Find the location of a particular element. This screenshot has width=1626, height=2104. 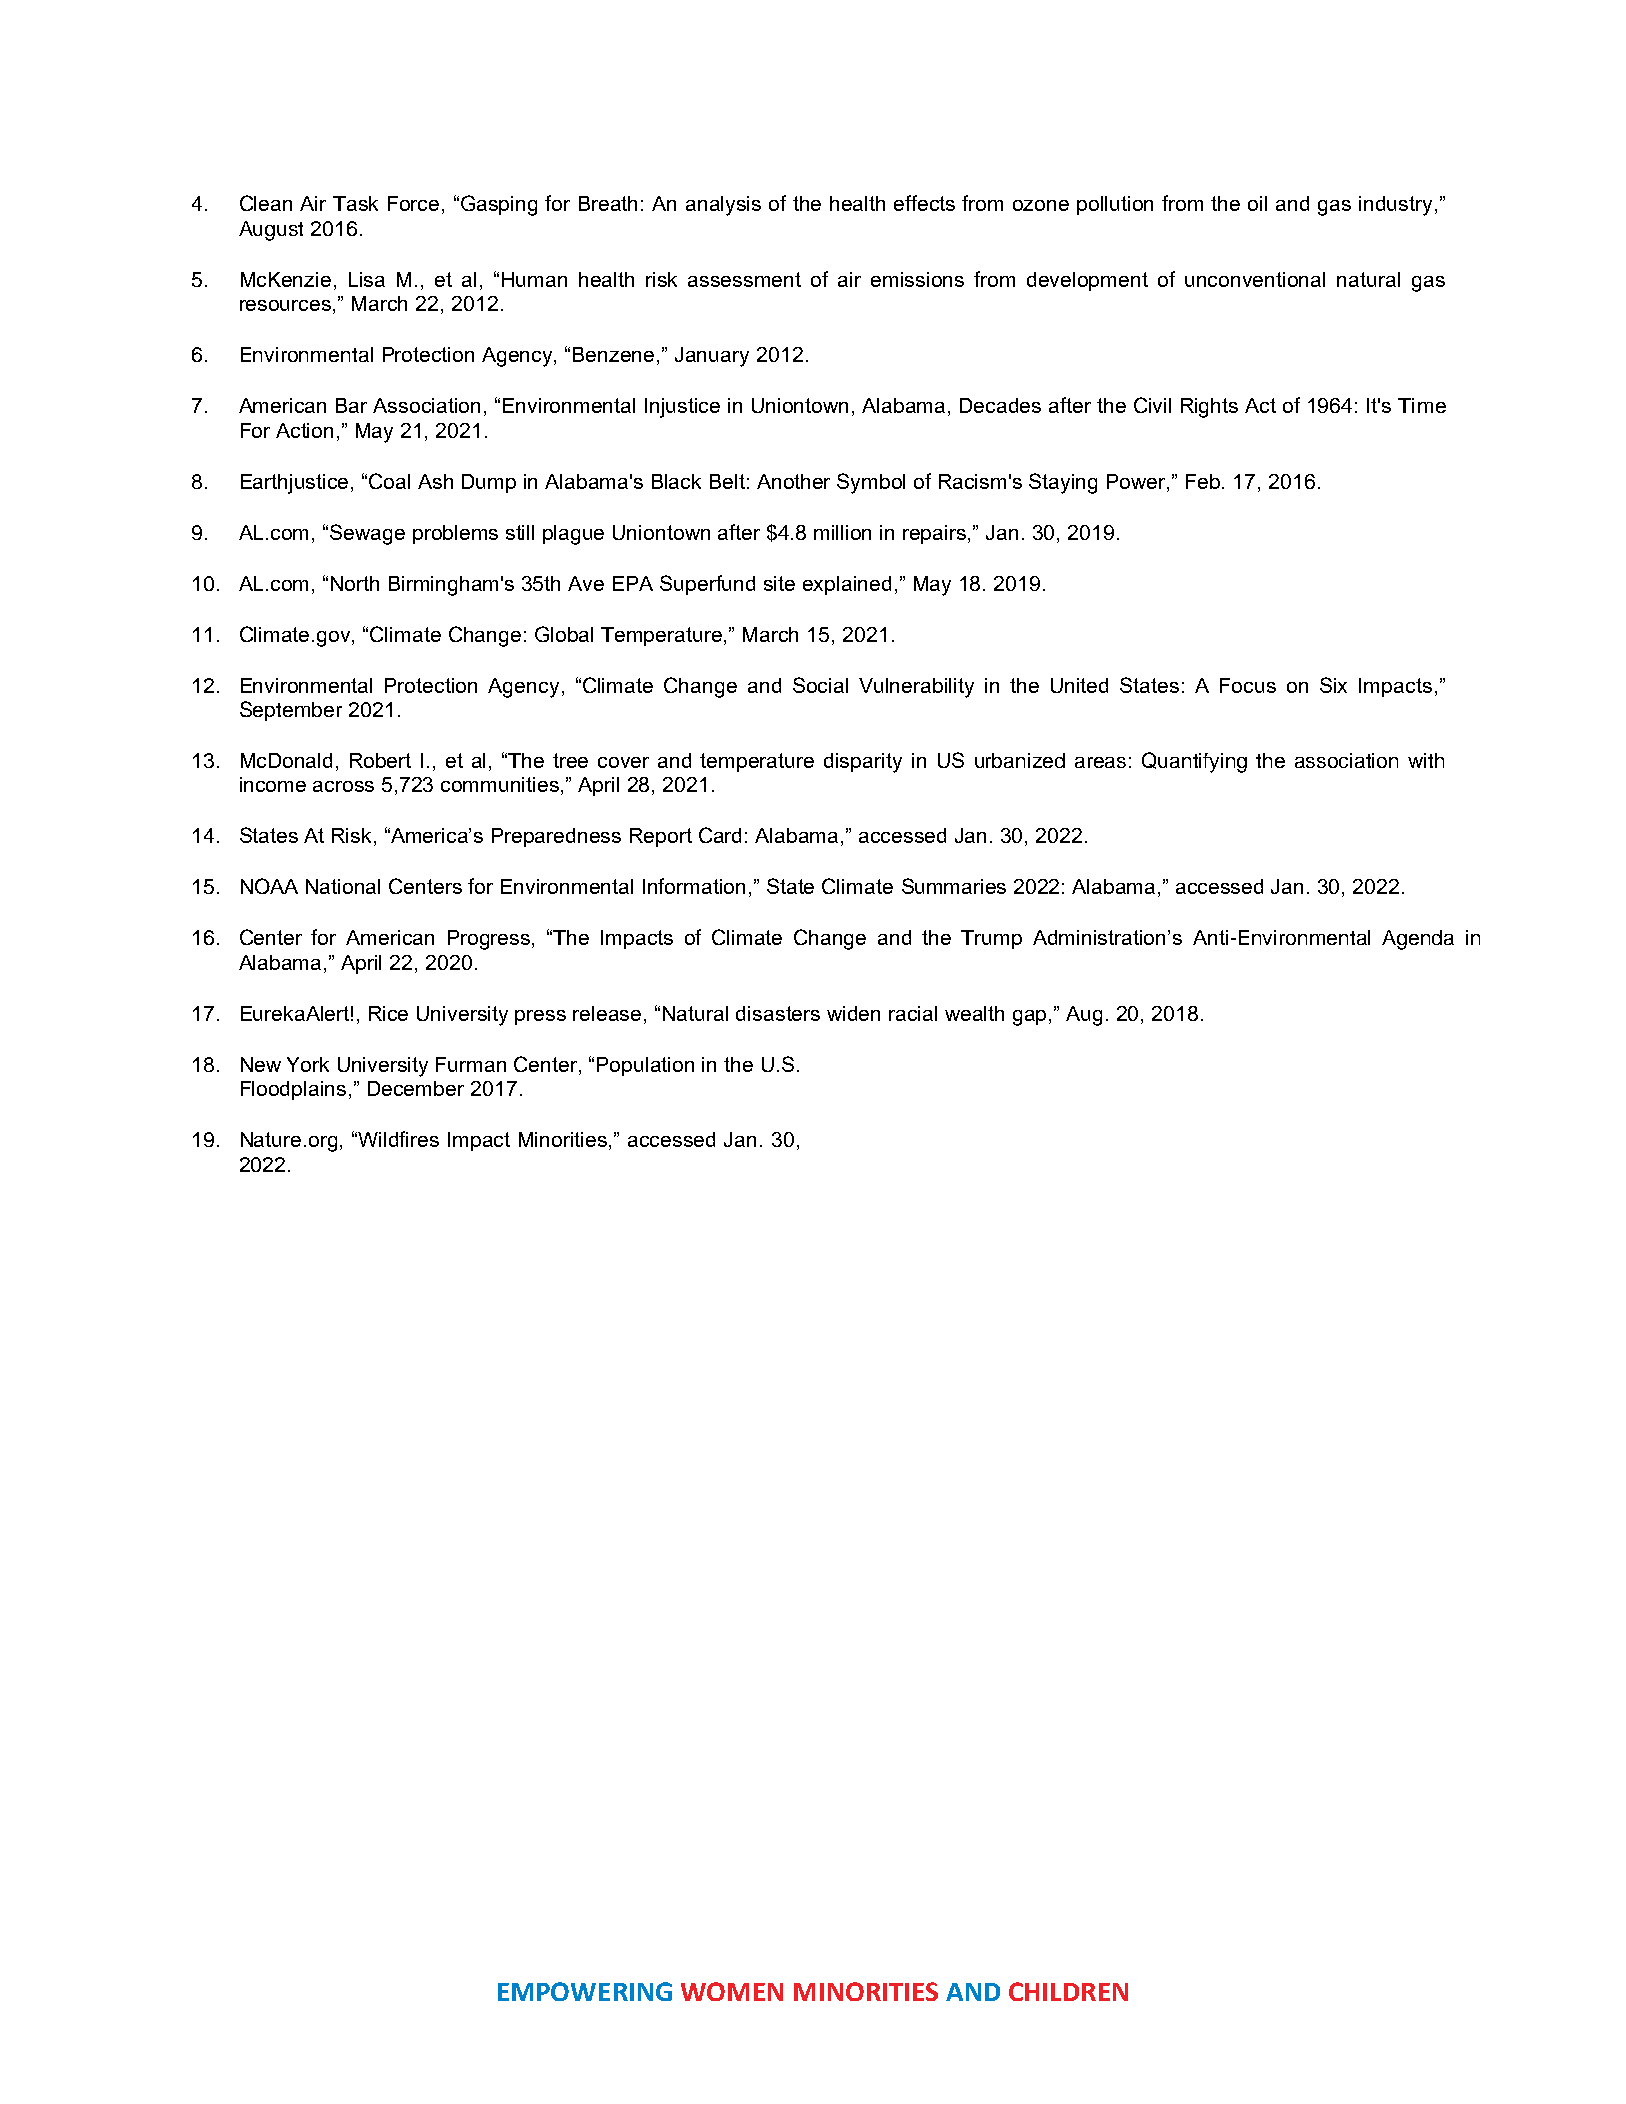

unconventional is located at coordinates (1255, 279).
